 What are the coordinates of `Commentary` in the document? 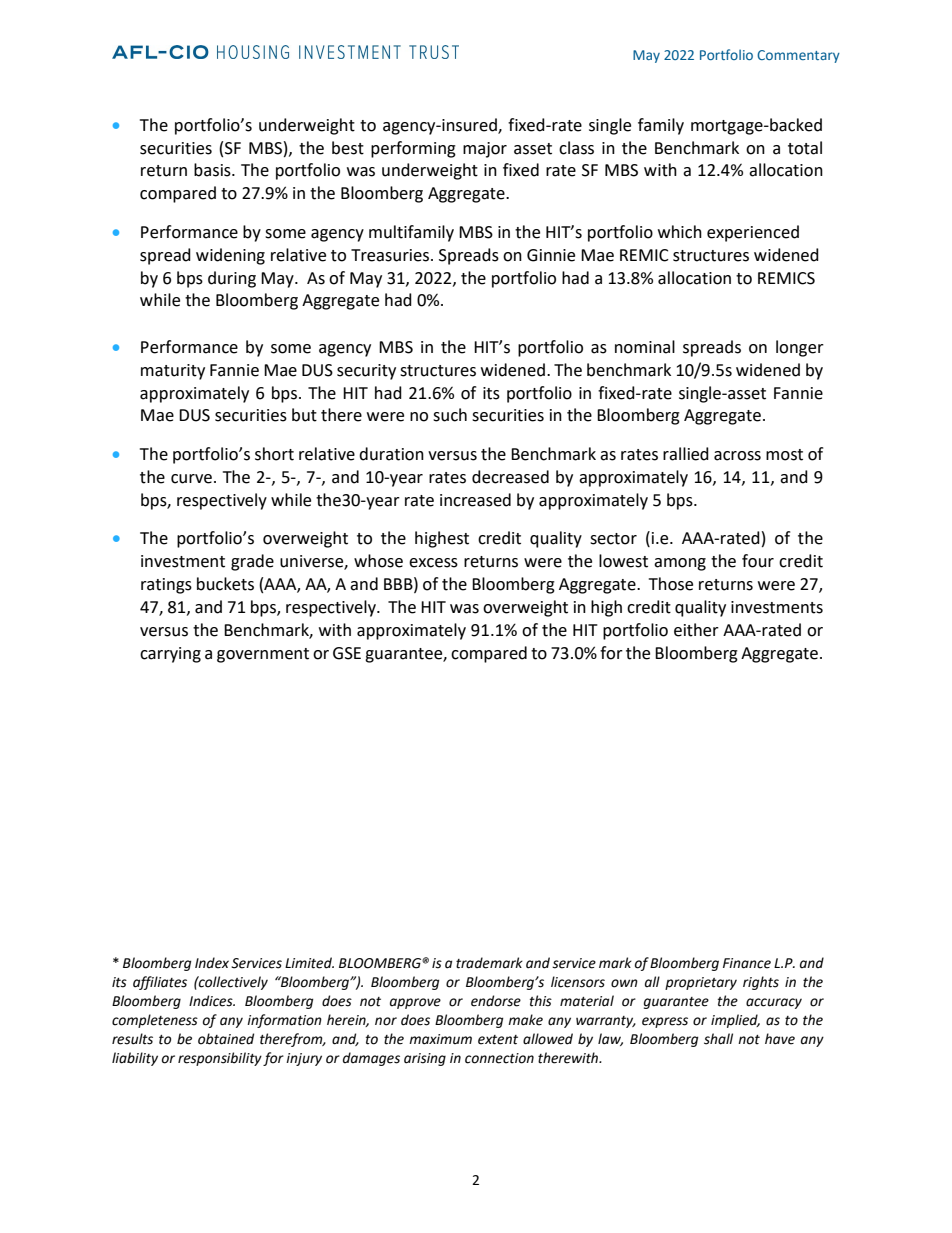 It's located at (798, 56).
